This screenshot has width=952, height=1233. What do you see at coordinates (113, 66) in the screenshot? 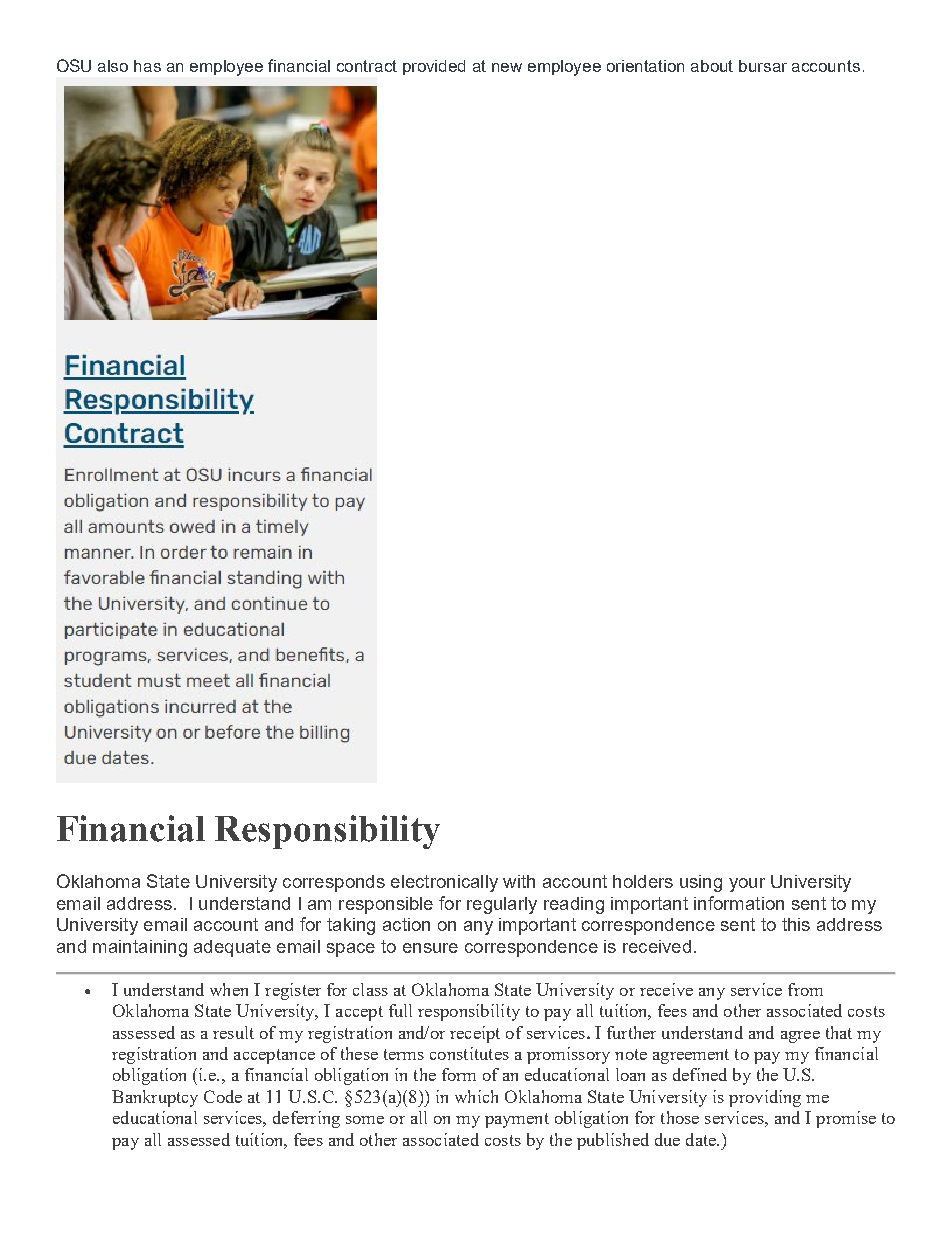
I see `also` at bounding box center [113, 66].
